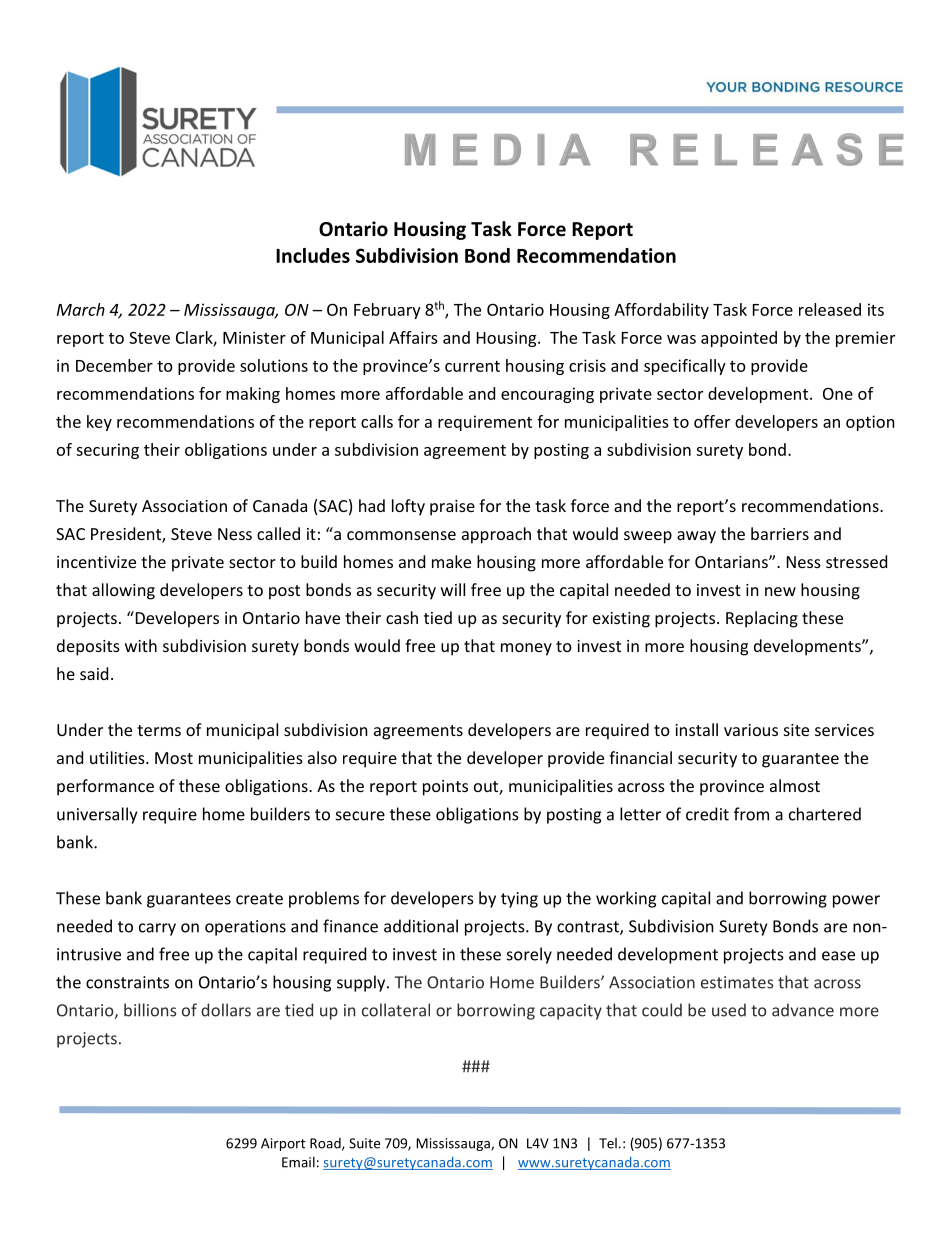 Image resolution: width=952 pixels, height=1233 pixels. Describe the element at coordinates (796, 730) in the screenshot. I see `site` at that location.
